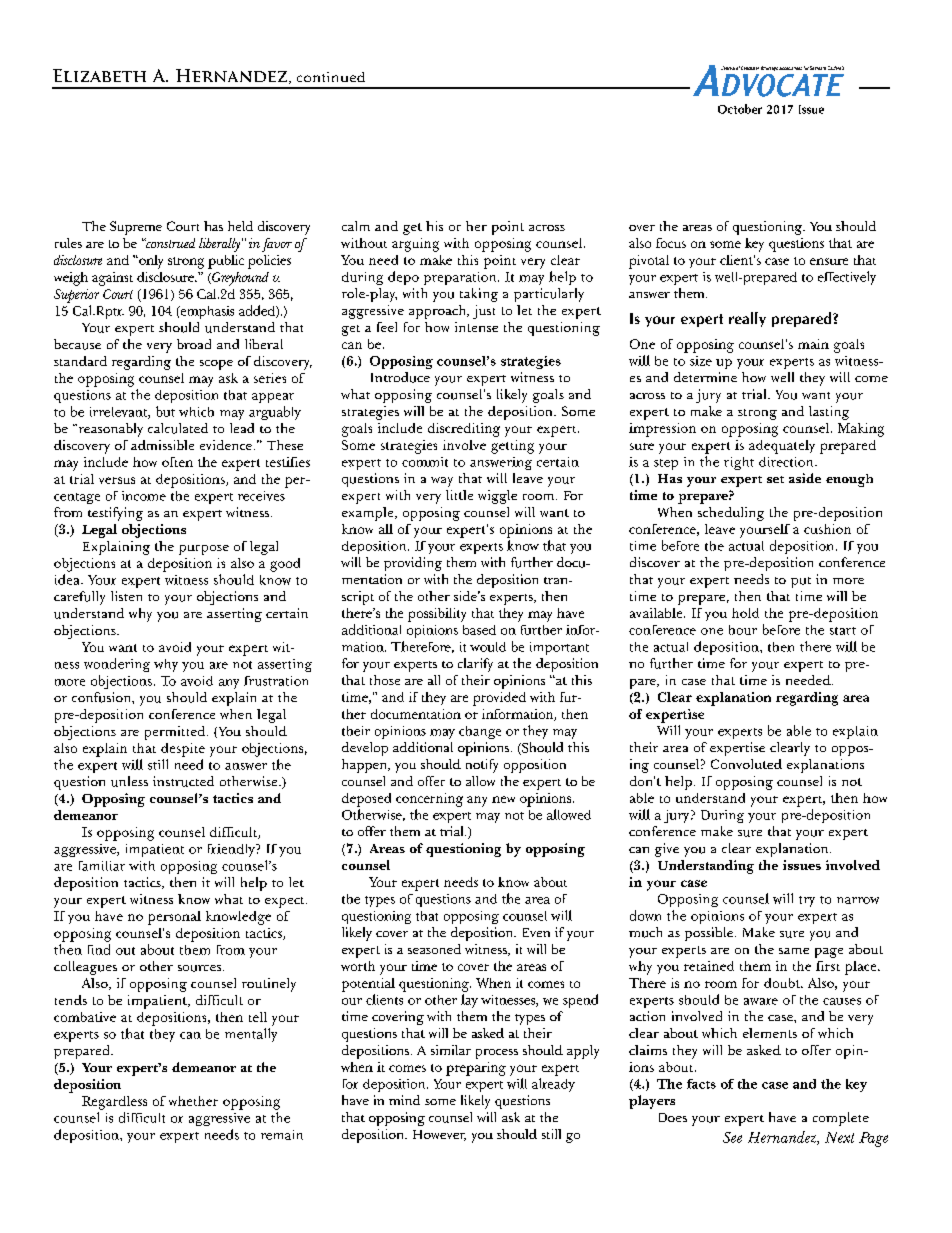 The image size is (952, 1233). Describe the element at coordinates (782, 447) in the page. I see `adequately` at that location.
